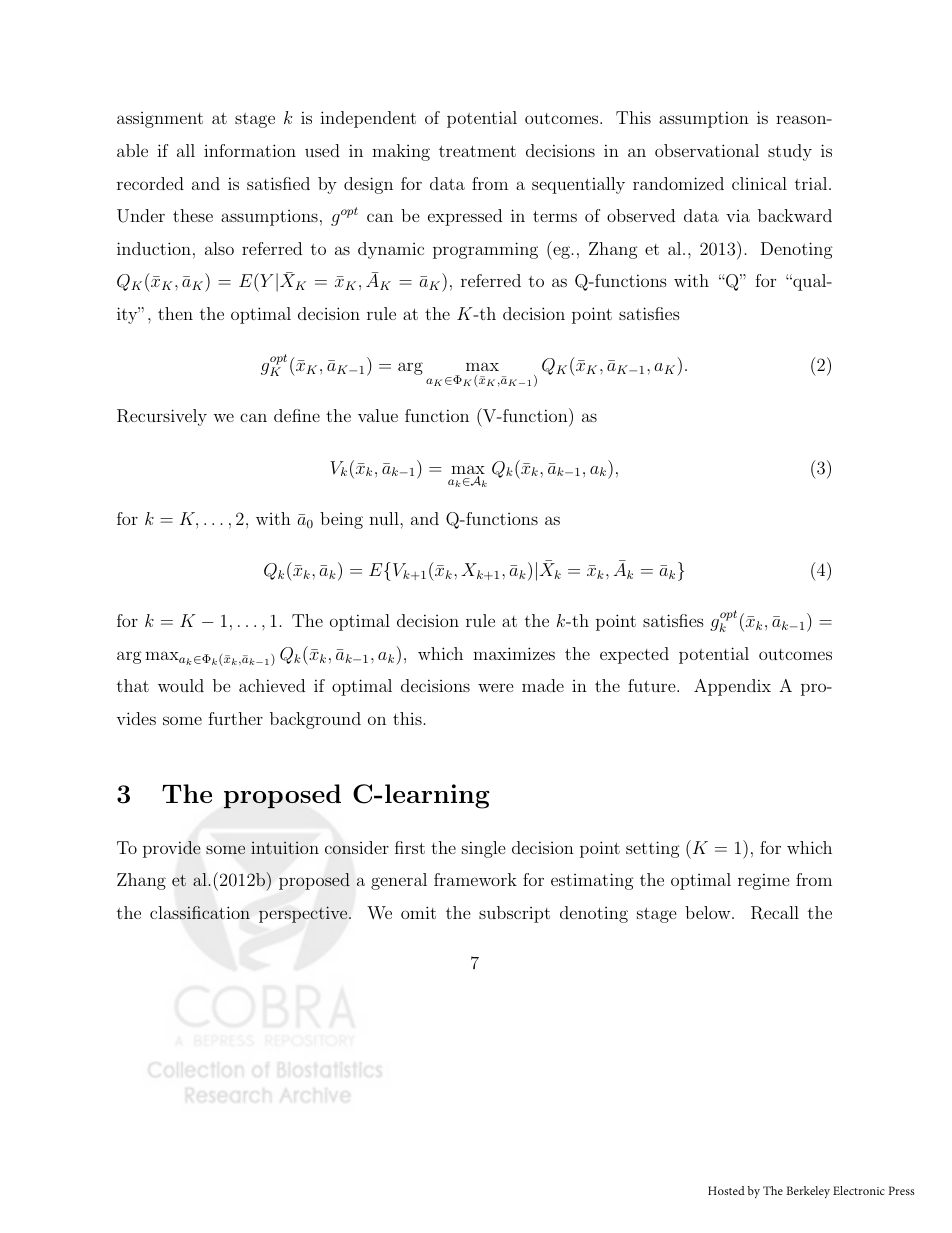 The image size is (952, 1233). Describe the element at coordinates (514, 653) in the screenshot. I see `maximizes` at that location.
